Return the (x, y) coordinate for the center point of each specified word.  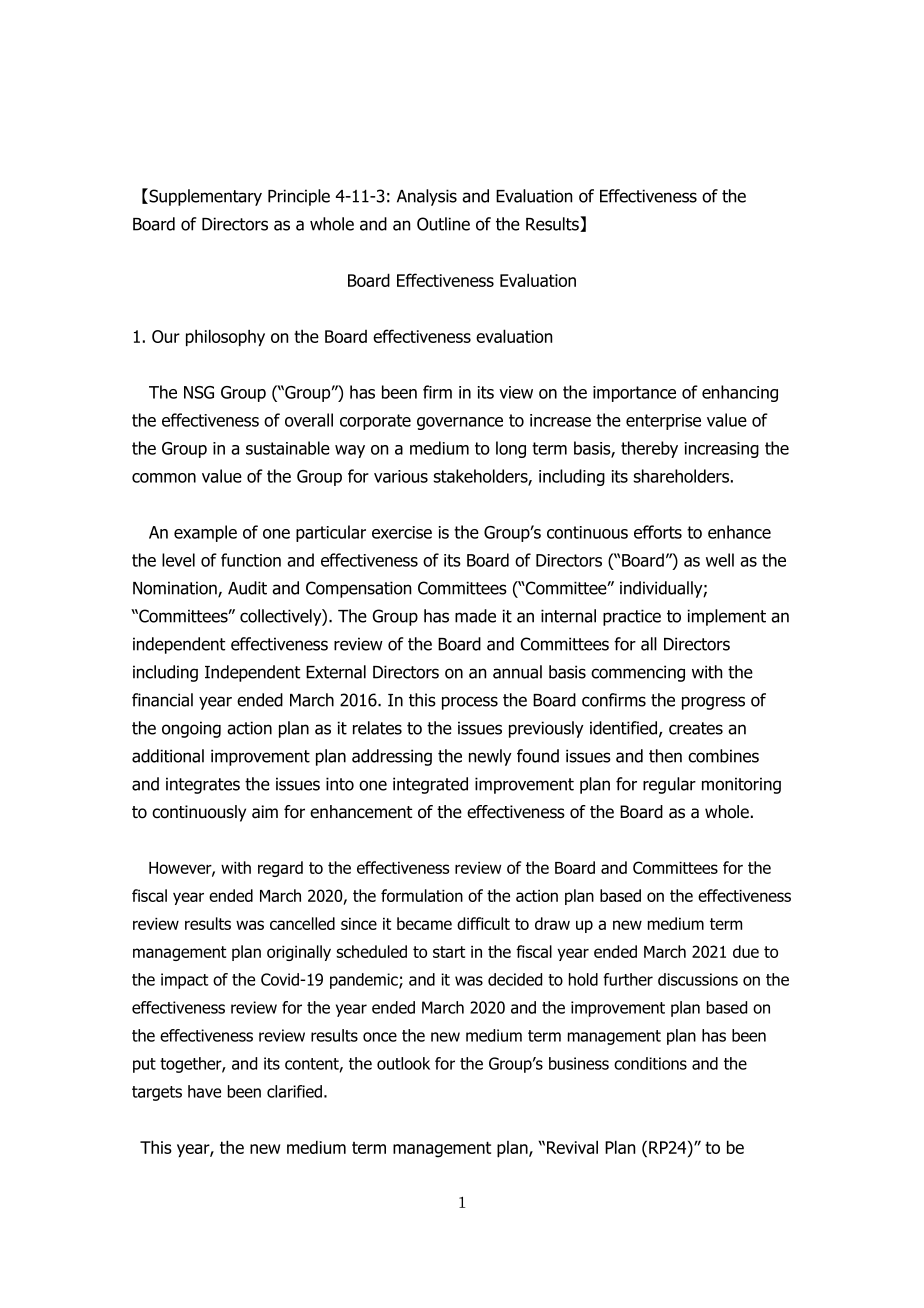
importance (634, 394)
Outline (443, 224)
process (470, 703)
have (204, 1091)
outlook (403, 1063)
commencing (638, 673)
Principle (299, 197)
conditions (650, 1063)
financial (162, 700)
